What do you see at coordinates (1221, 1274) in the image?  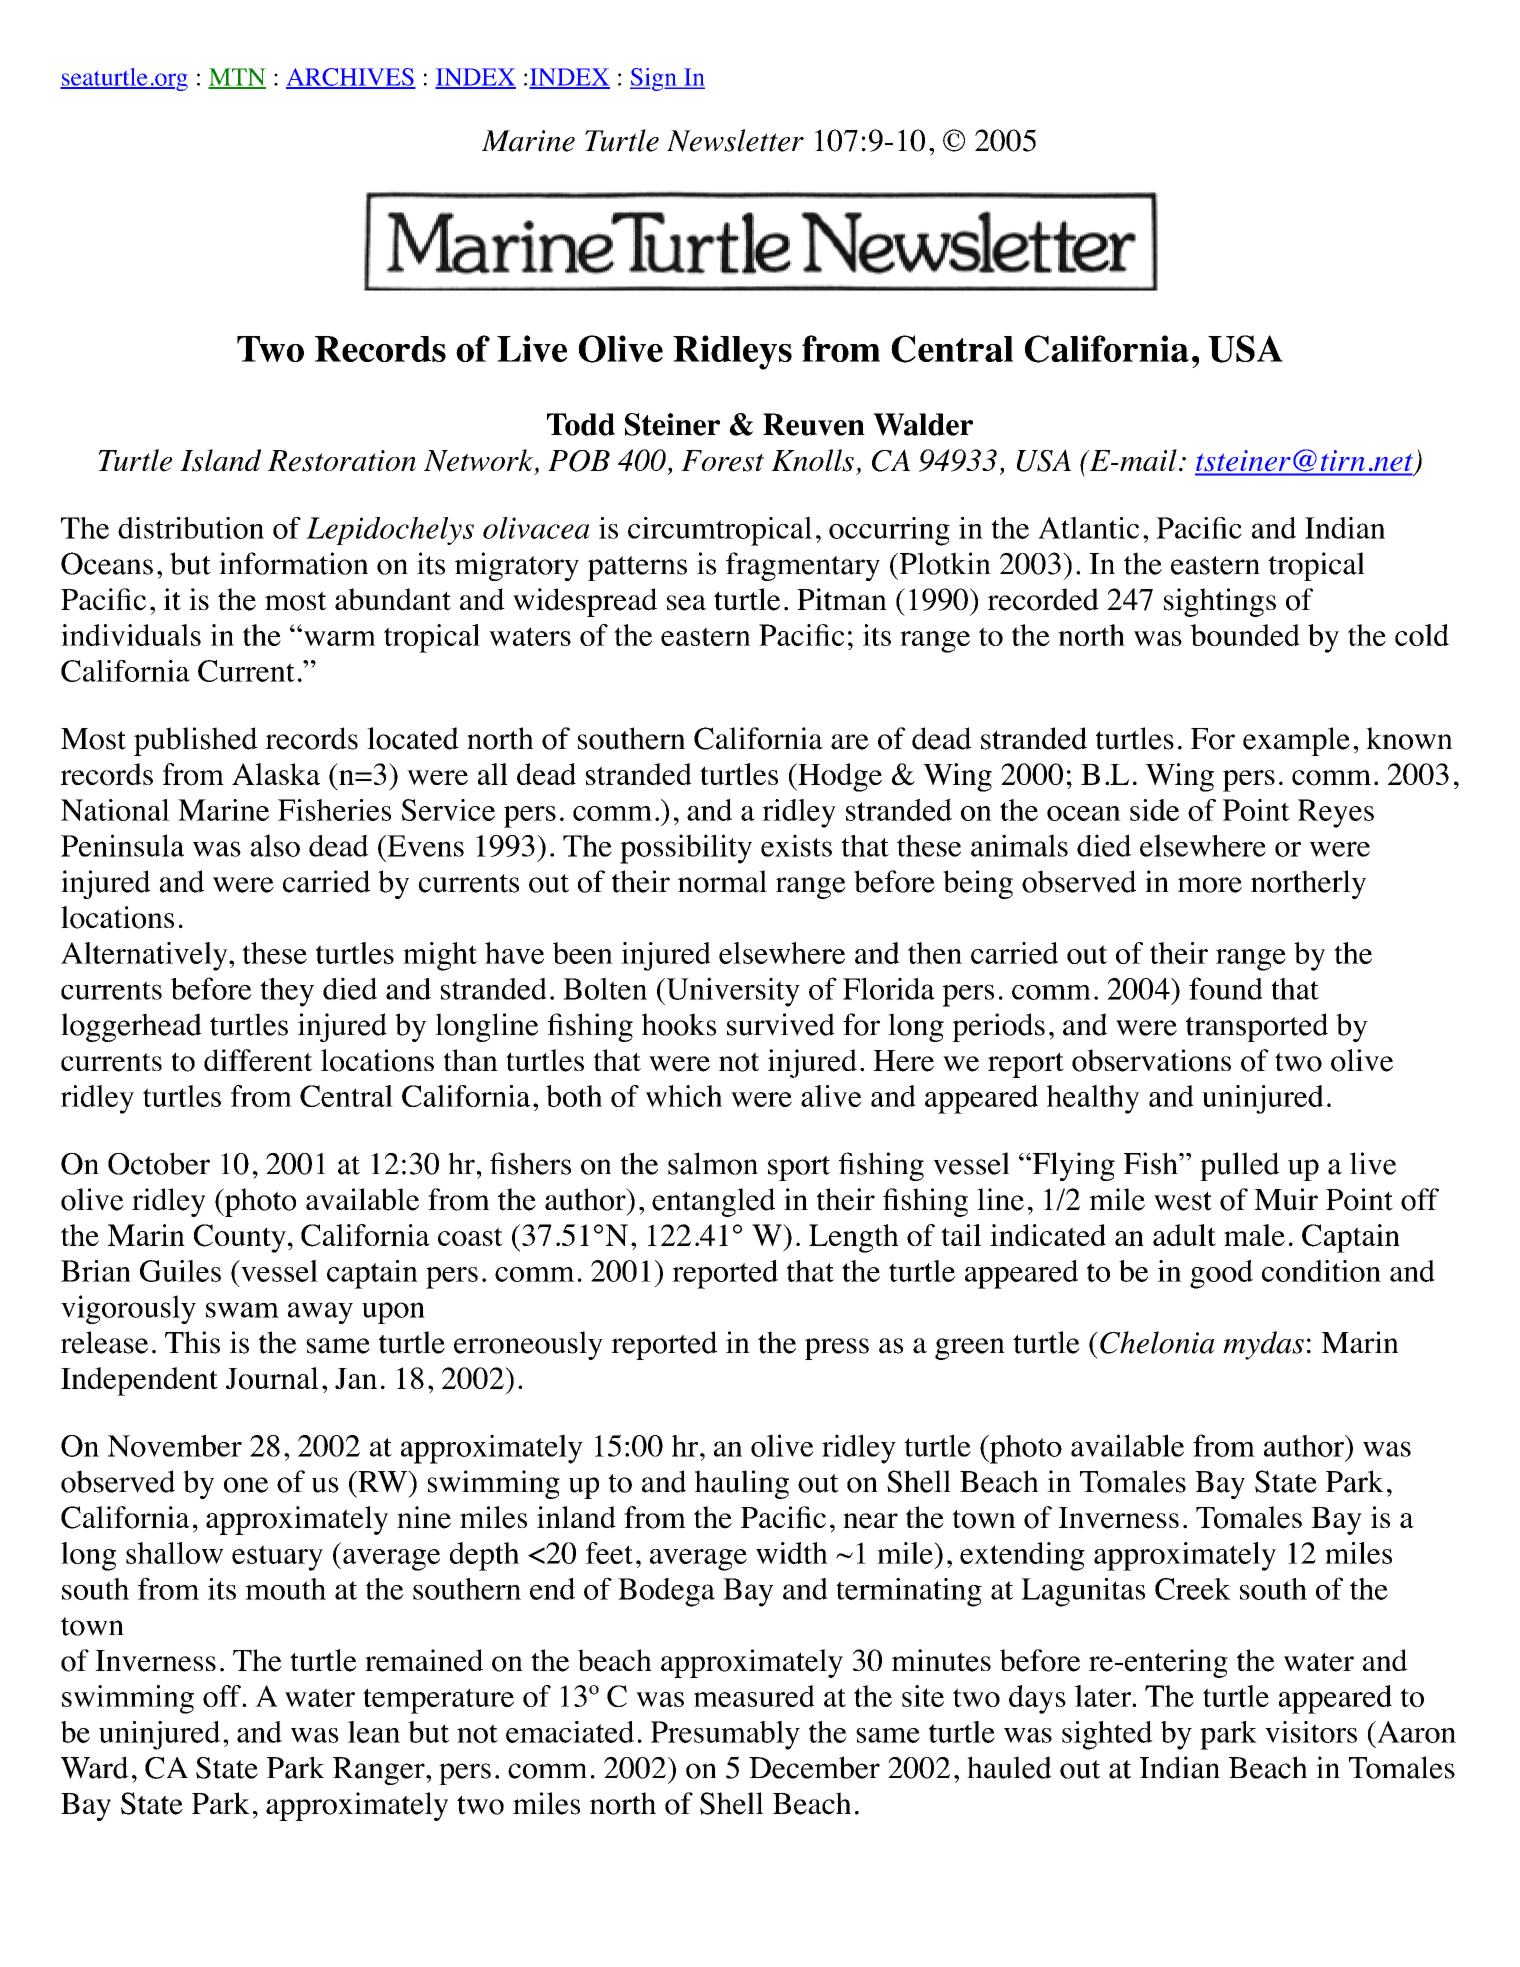 I see `good` at bounding box center [1221, 1274].
